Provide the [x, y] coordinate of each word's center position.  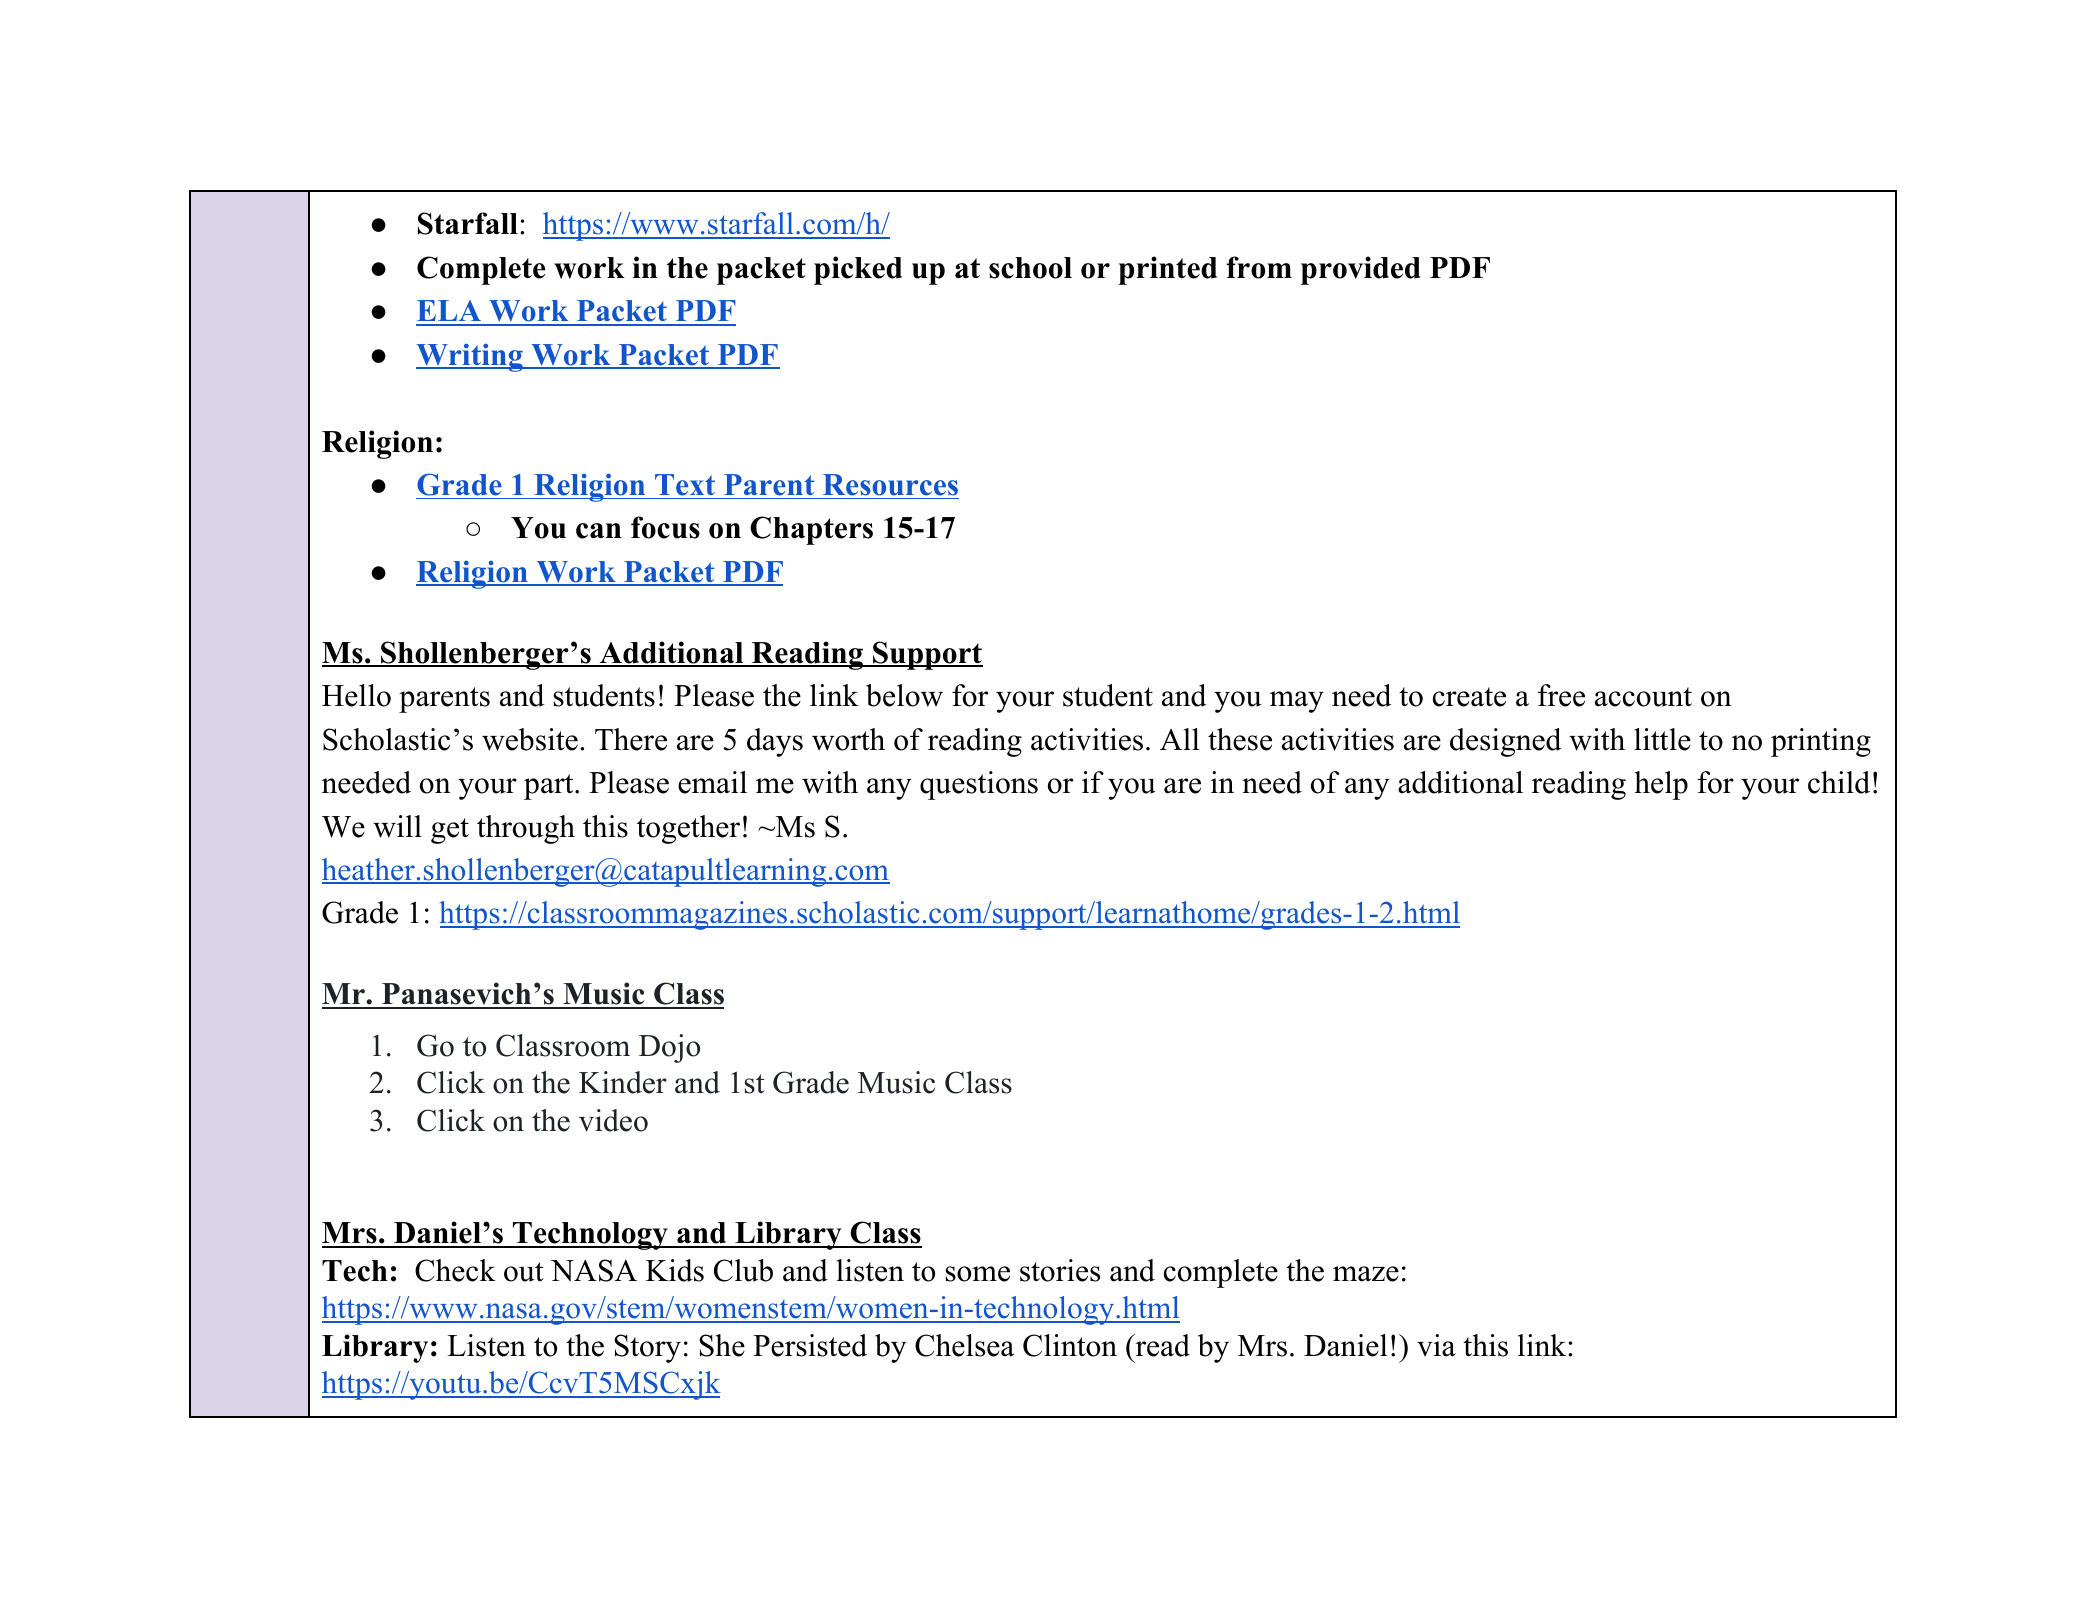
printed [1167, 270]
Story [647, 1348]
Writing [470, 357]
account [1643, 697]
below [904, 695]
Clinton [1070, 1345]
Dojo [669, 1048]
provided [1360, 270]
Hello [356, 695]
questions [979, 785]
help [1661, 785]
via [1436, 1345]
